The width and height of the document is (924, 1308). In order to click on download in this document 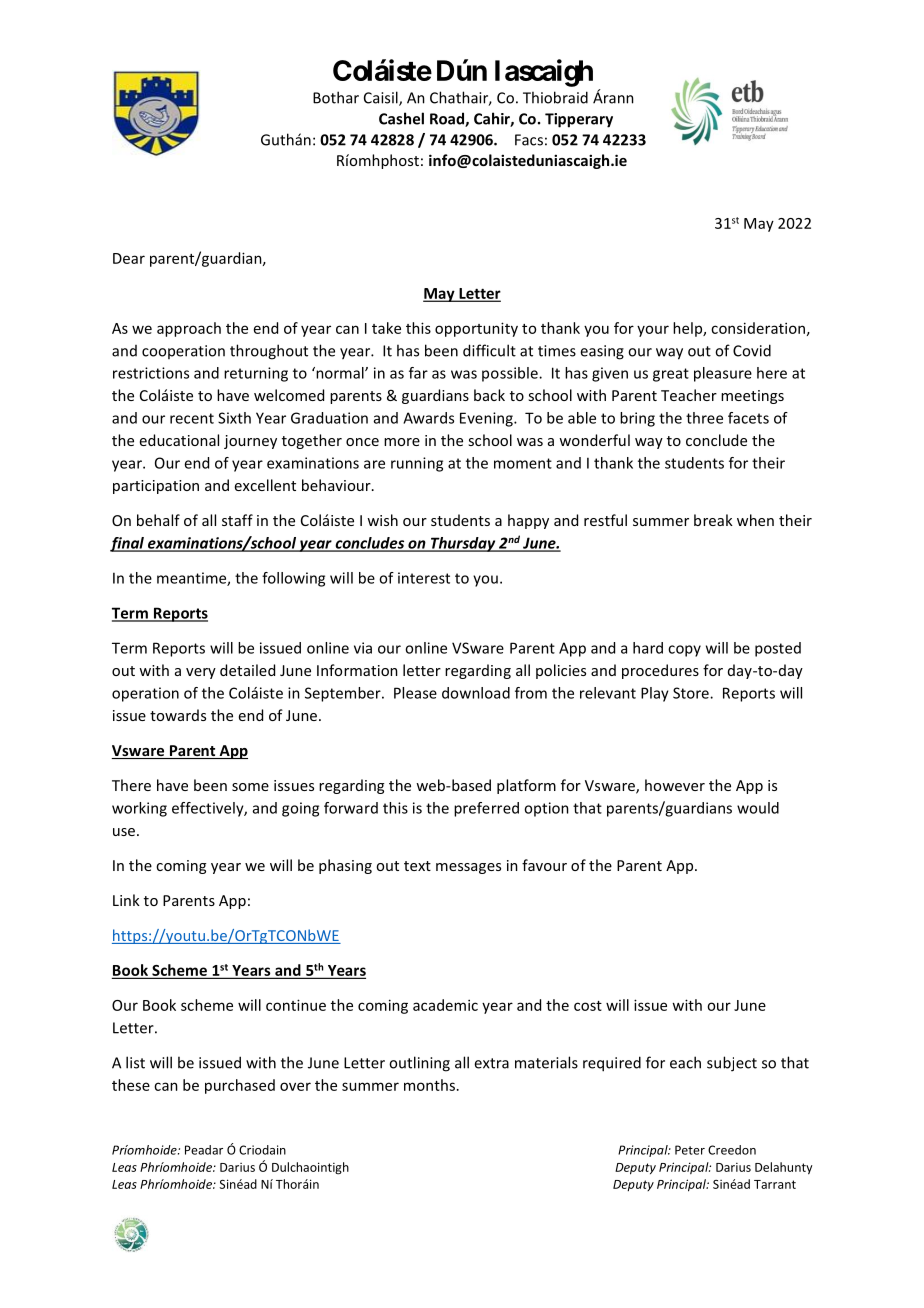, I will do `click(476, 693)`.
